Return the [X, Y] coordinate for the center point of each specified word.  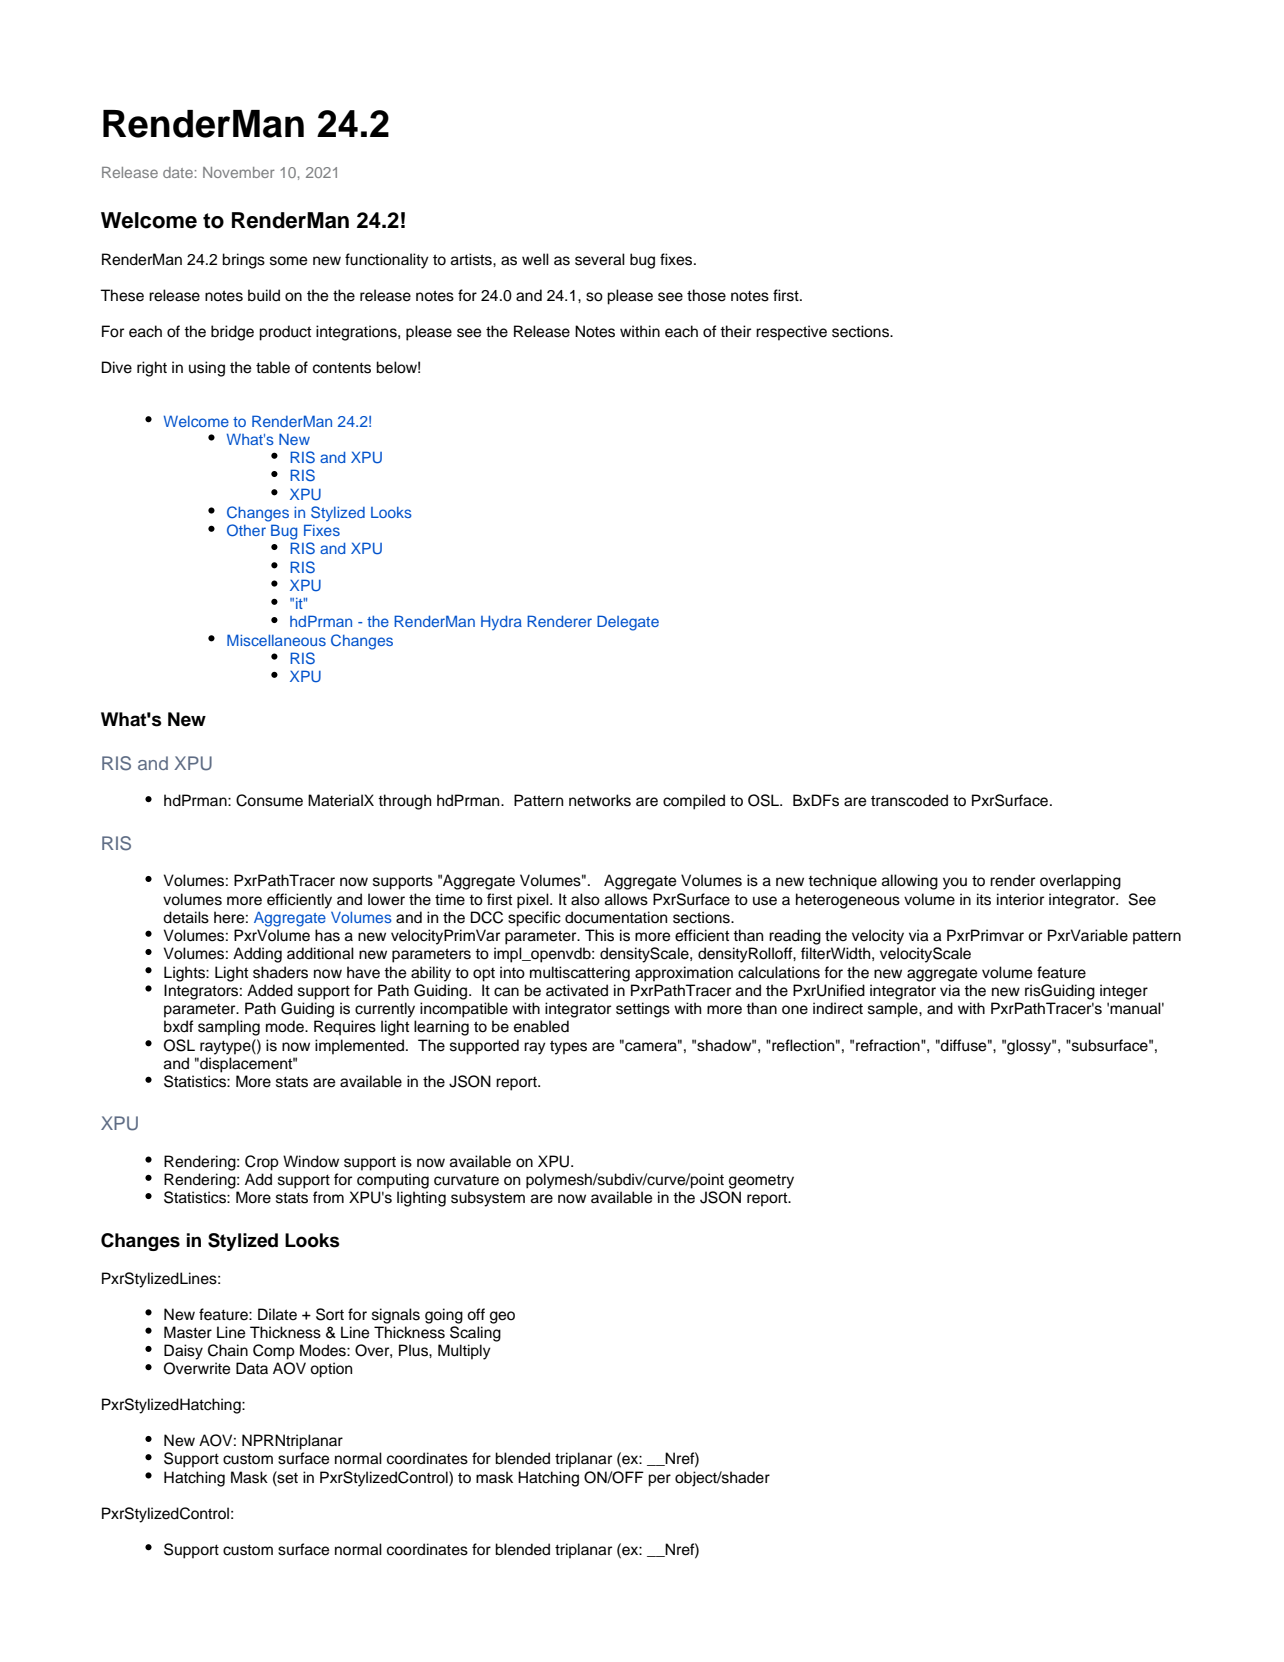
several [600, 259]
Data [252, 1368]
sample [894, 1010]
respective [791, 333]
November [239, 172]
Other [246, 530]
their [735, 331]
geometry [761, 1182]
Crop [262, 1163]
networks [600, 800]
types [568, 1047]
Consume [269, 800]
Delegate [628, 623]
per [659, 1480]
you [955, 883]
